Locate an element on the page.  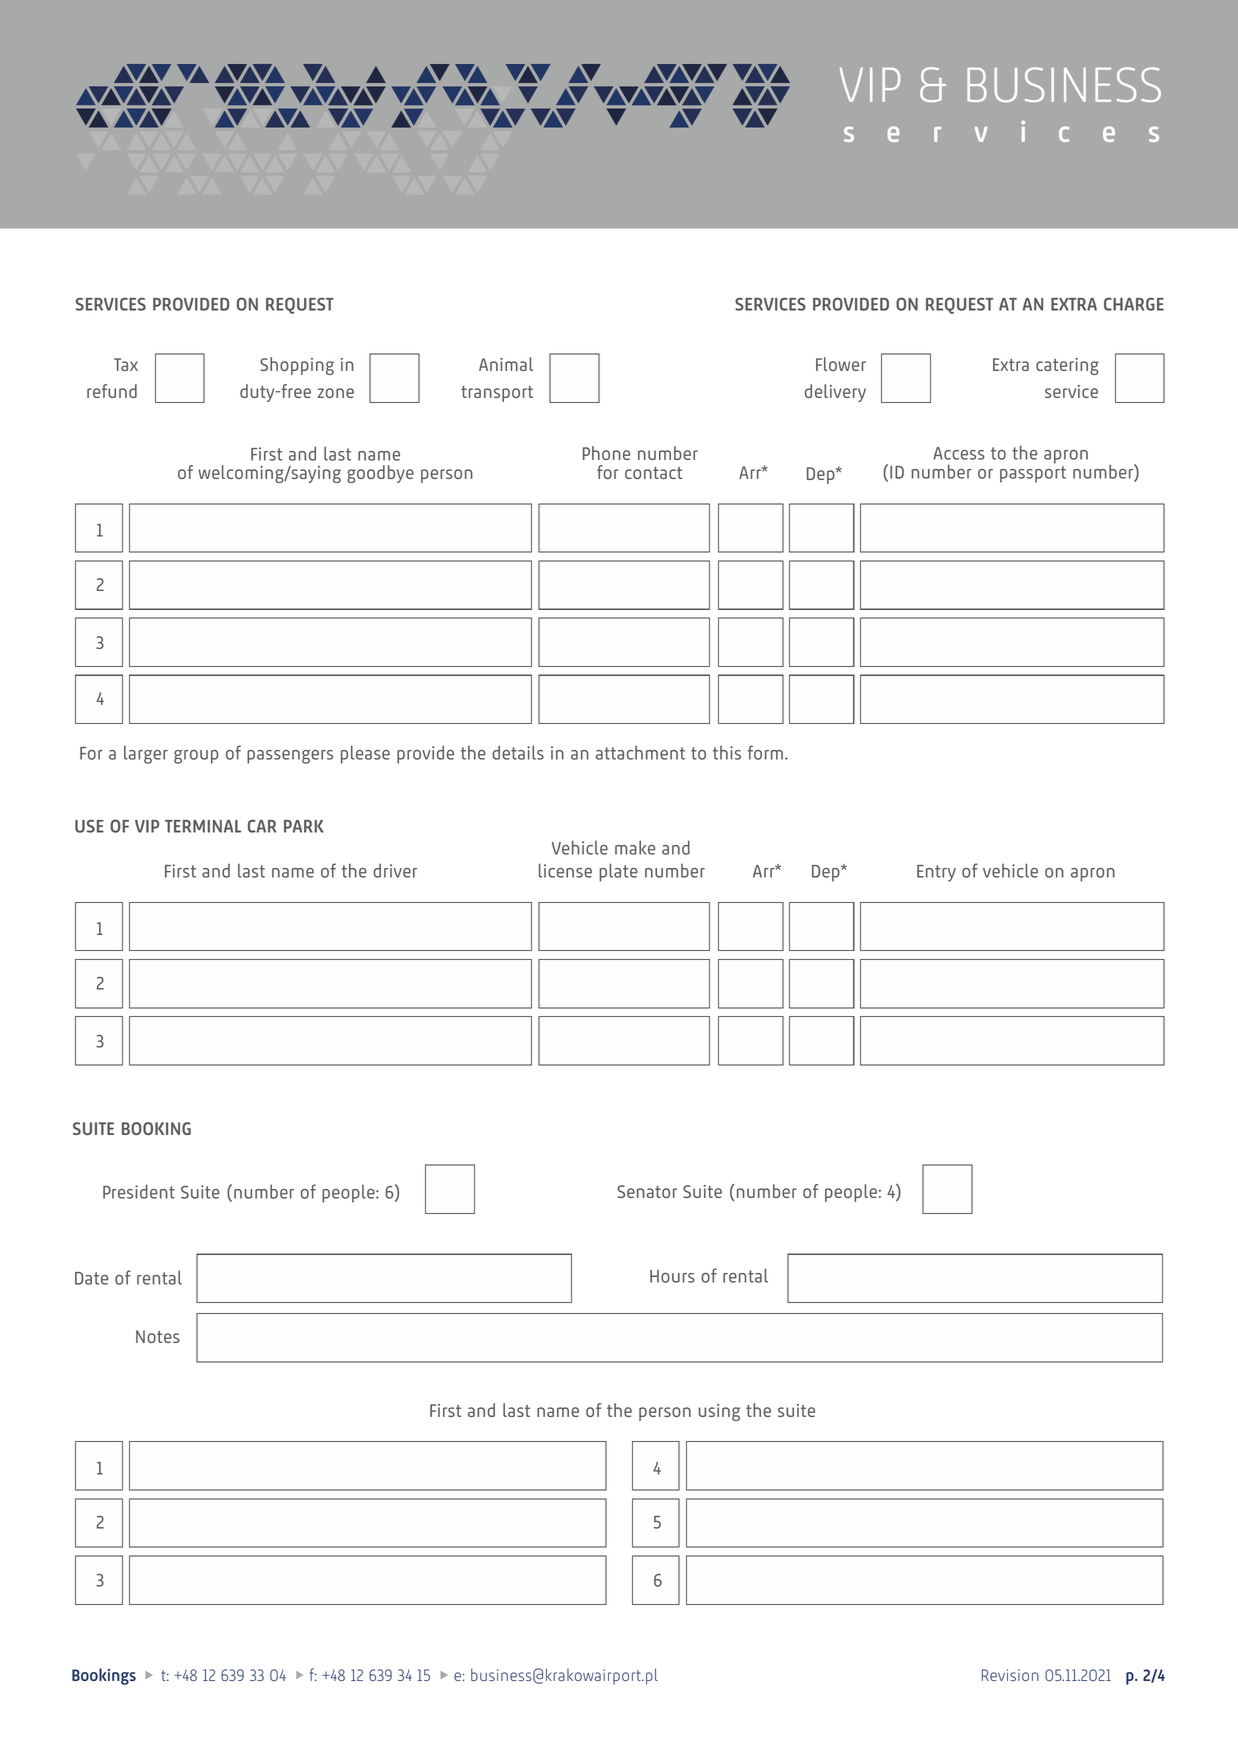
Revision is located at coordinates (1010, 1675).
